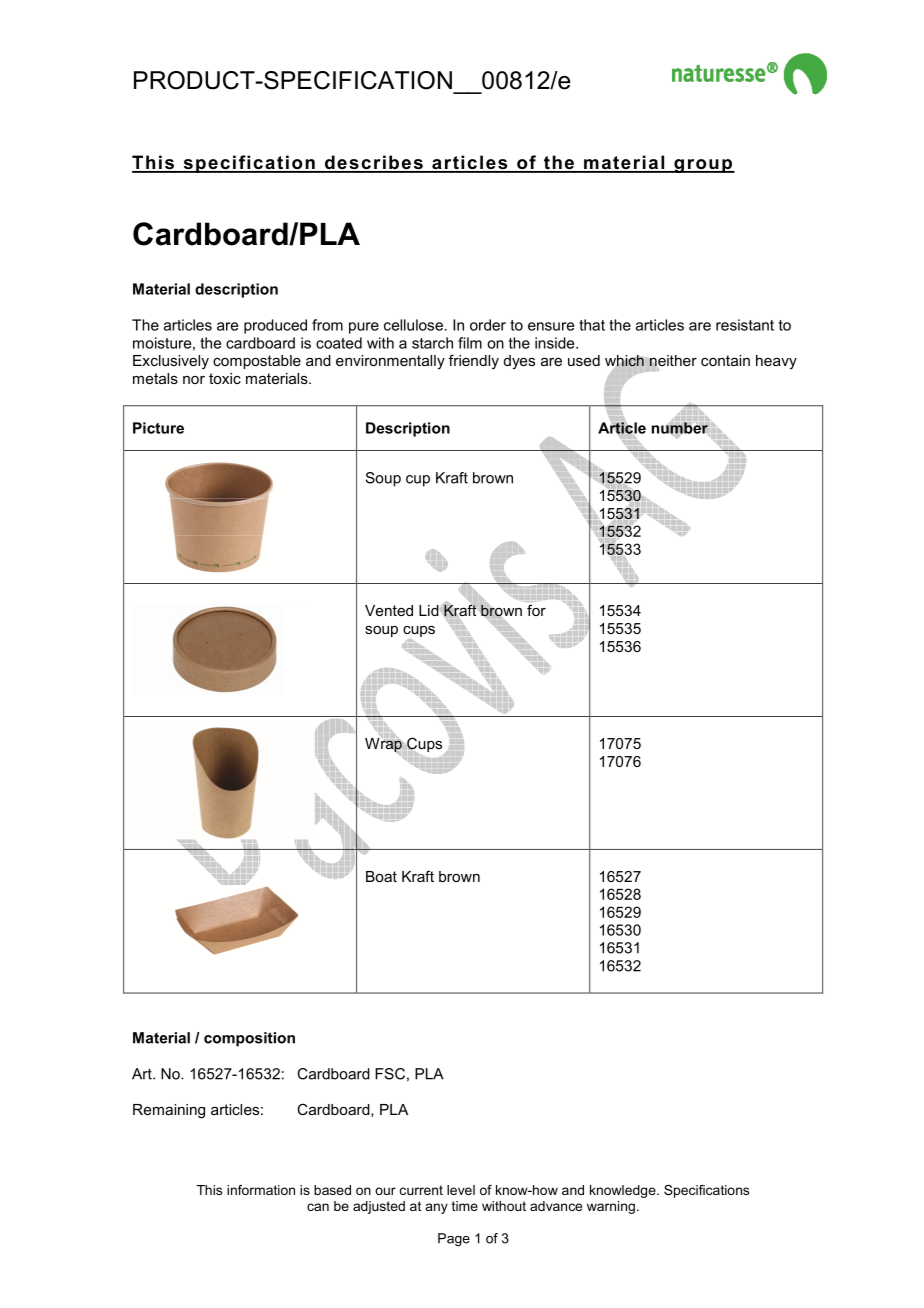 This screenshot has width=924, height=1308. What do you see at coordinates (703, 166) in the screenshot?
I see `group` at bounding box center [703, 166].
